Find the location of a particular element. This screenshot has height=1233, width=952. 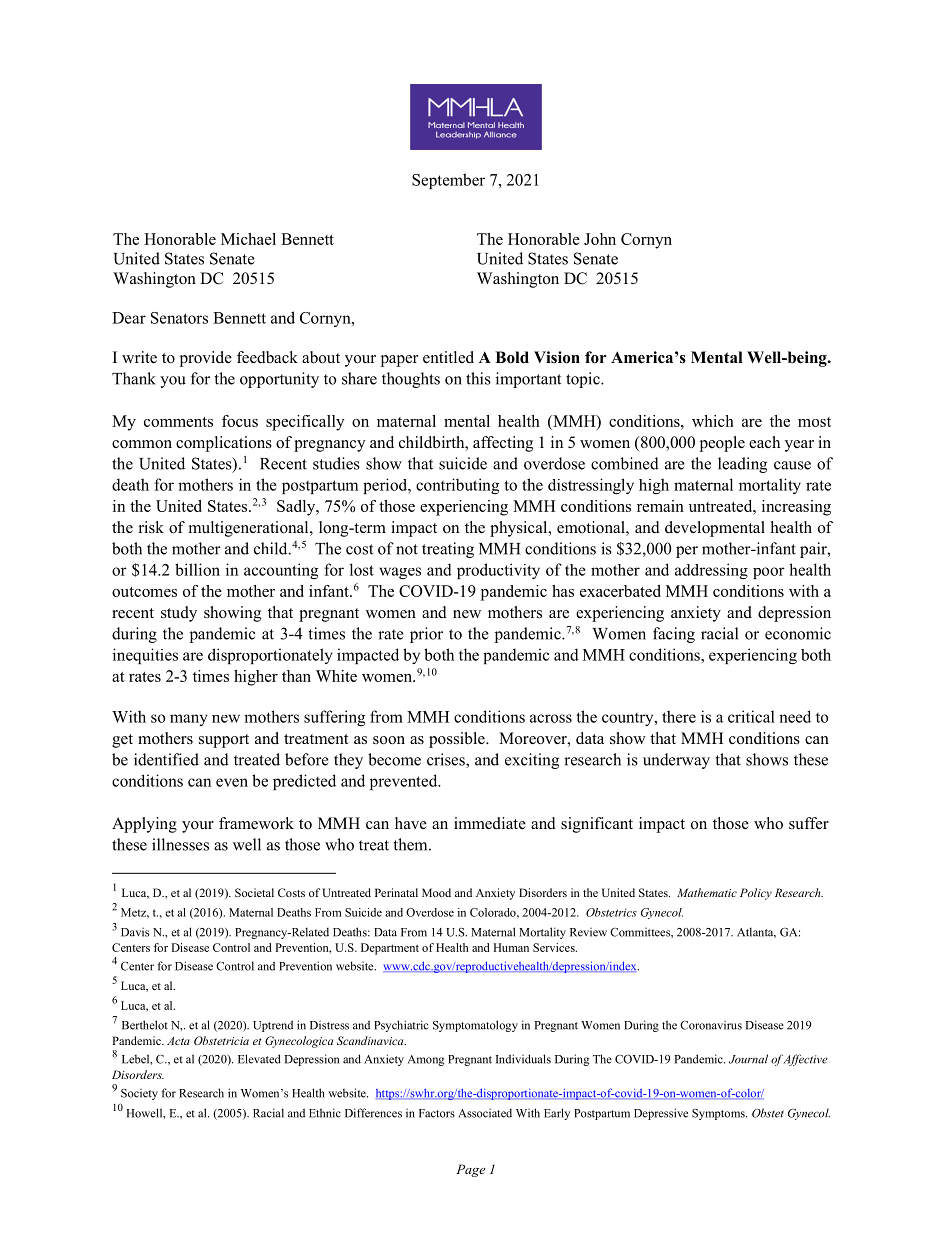

illnesses is located at coordinates (180, 844).
